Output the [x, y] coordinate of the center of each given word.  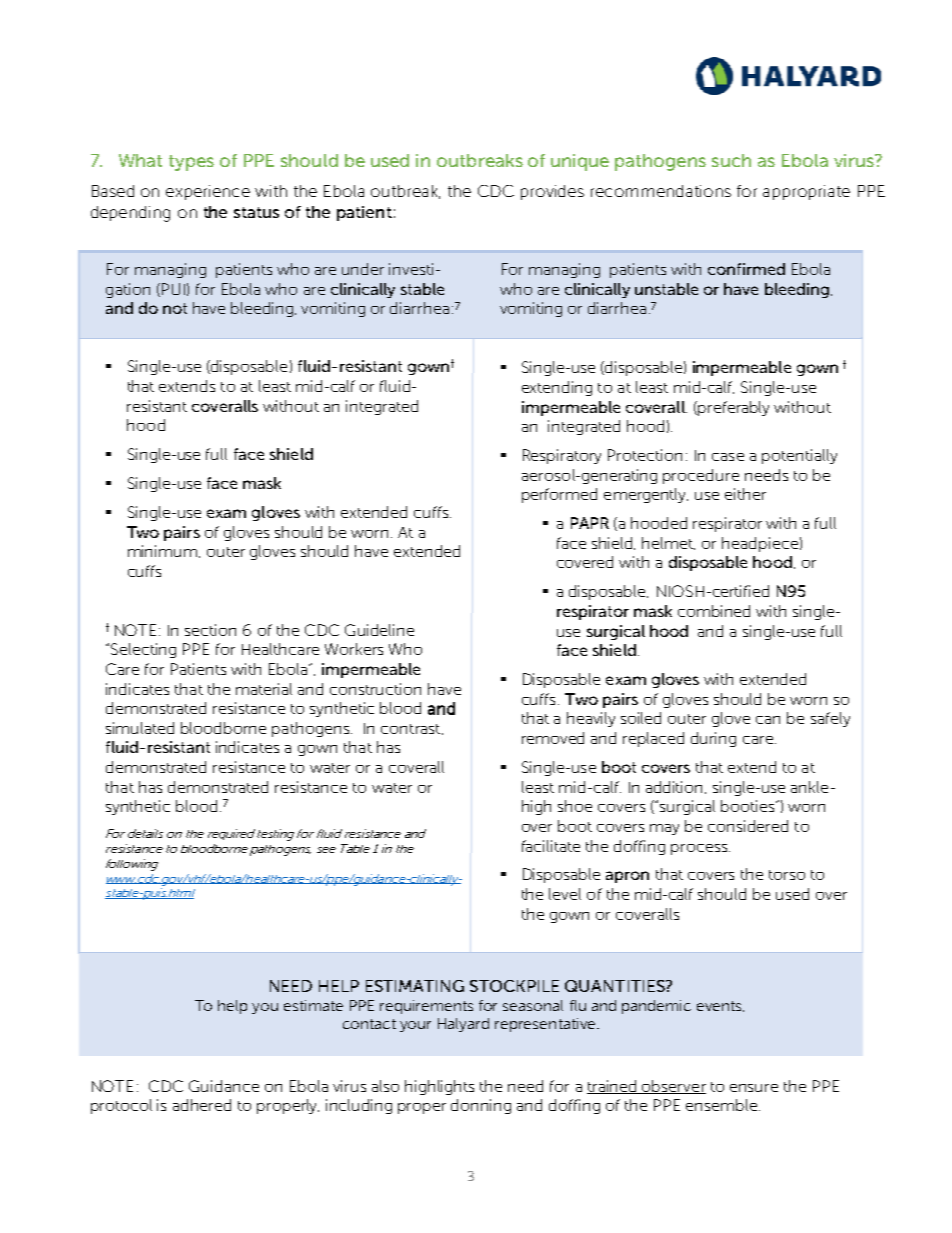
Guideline [379, 630]
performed [559, 495]
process [700, 849]
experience [208, 192]
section [210, 630]
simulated [140, 728]
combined [714, 611]
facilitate [551, 846]
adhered [202, 1105]
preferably [733, 408]
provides [552, 192]
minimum [162, 551]
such [731, 160]
